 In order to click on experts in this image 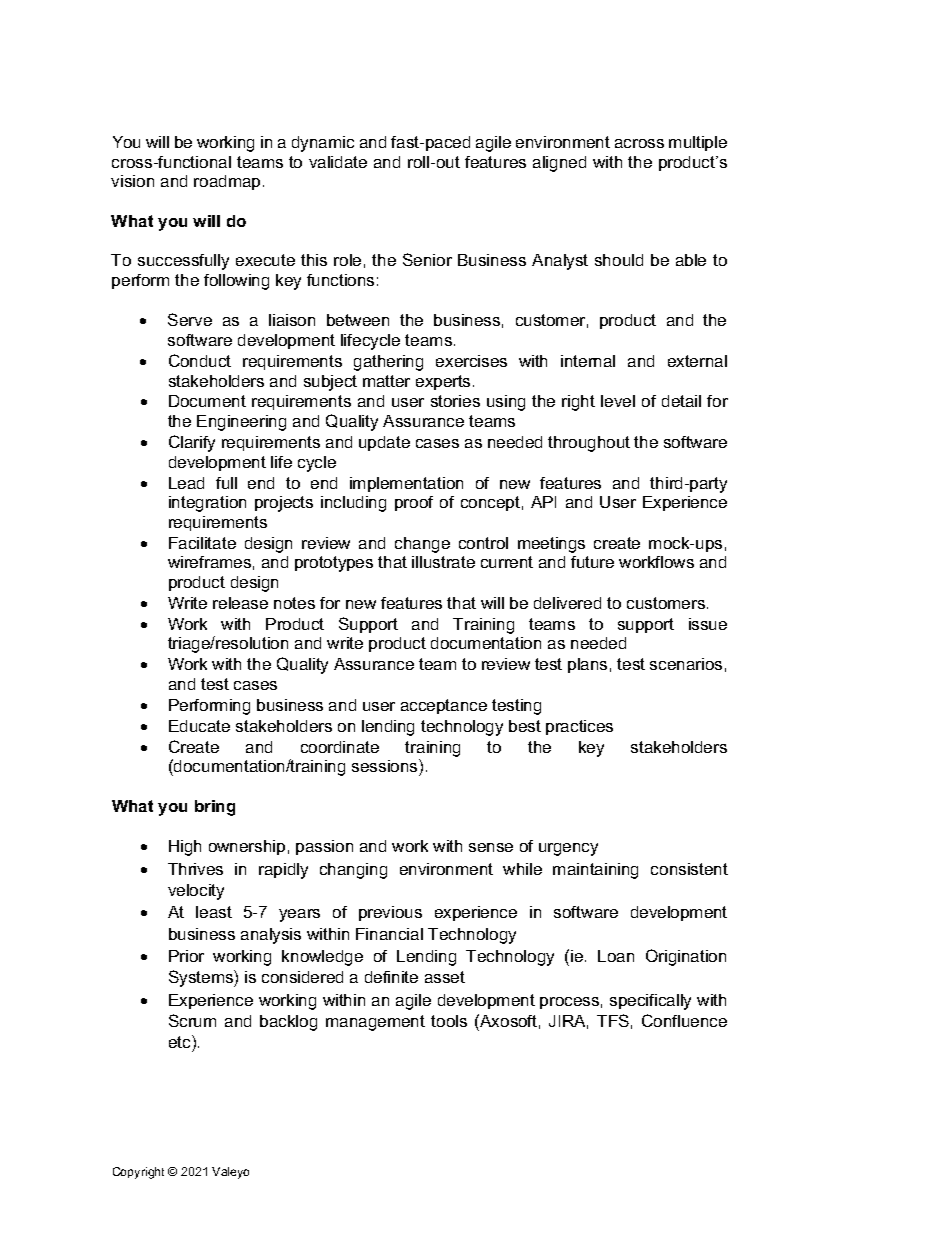, I will do `click(443, 382)`.
